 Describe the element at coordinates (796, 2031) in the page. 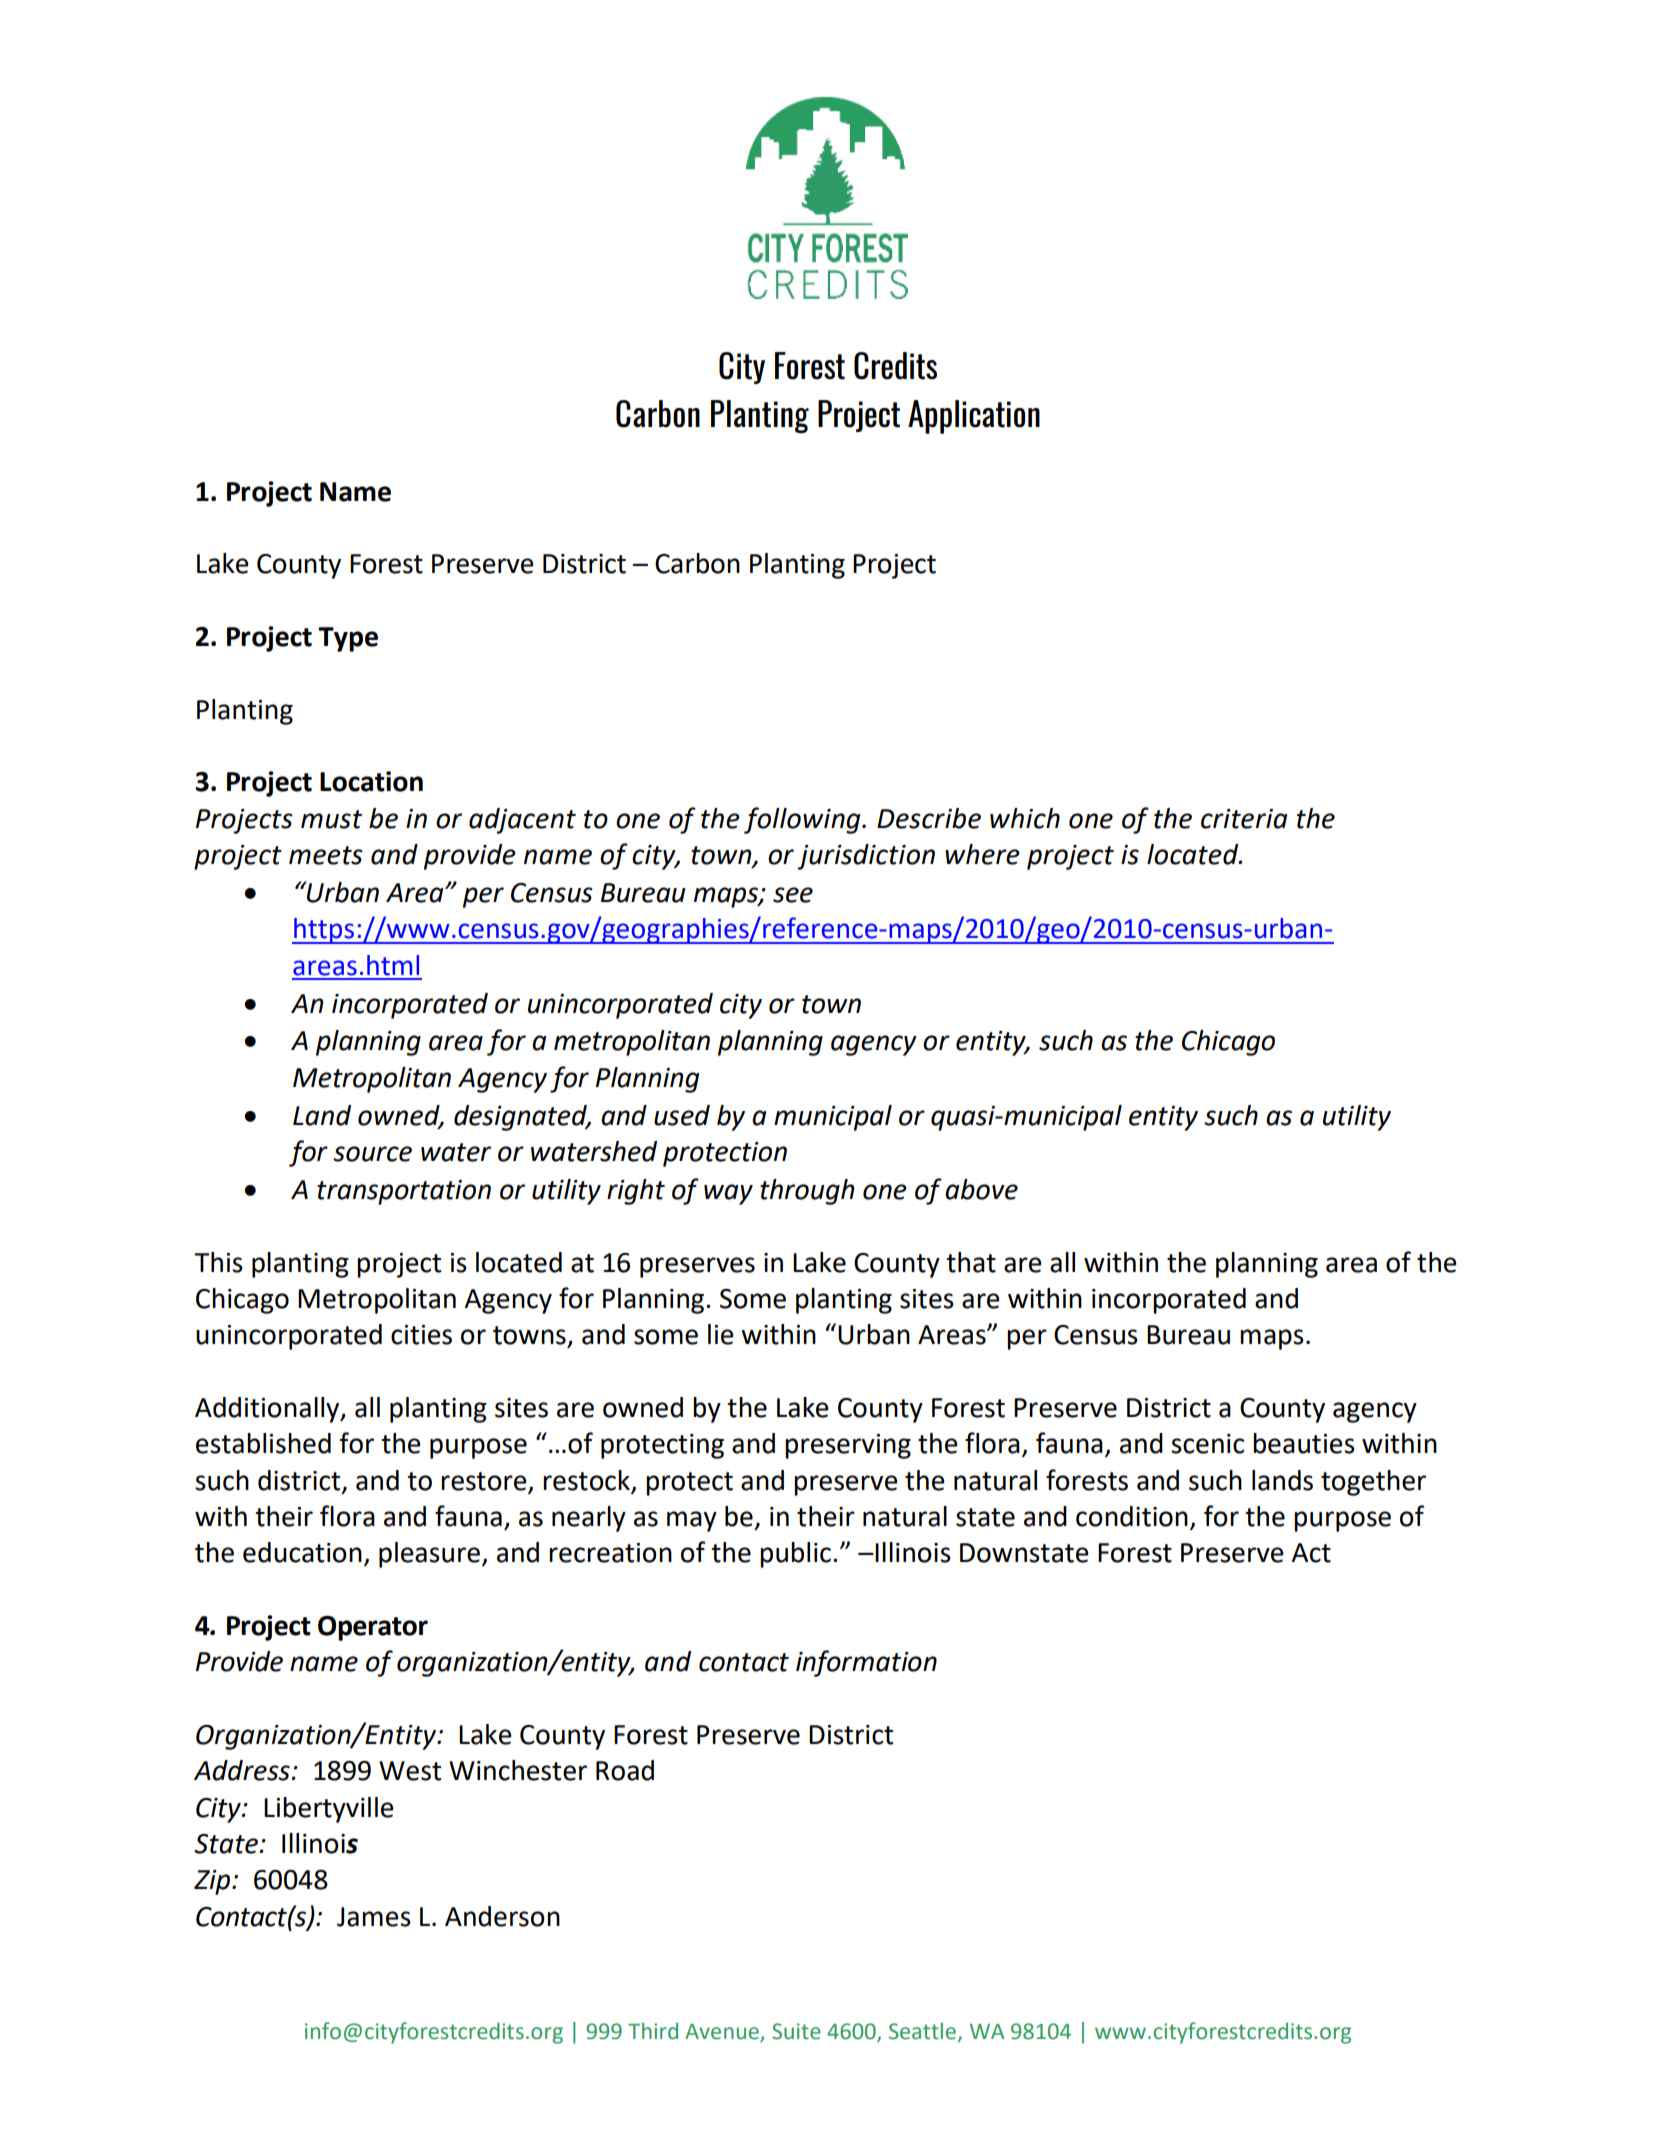

I see `Suite` at that location.
